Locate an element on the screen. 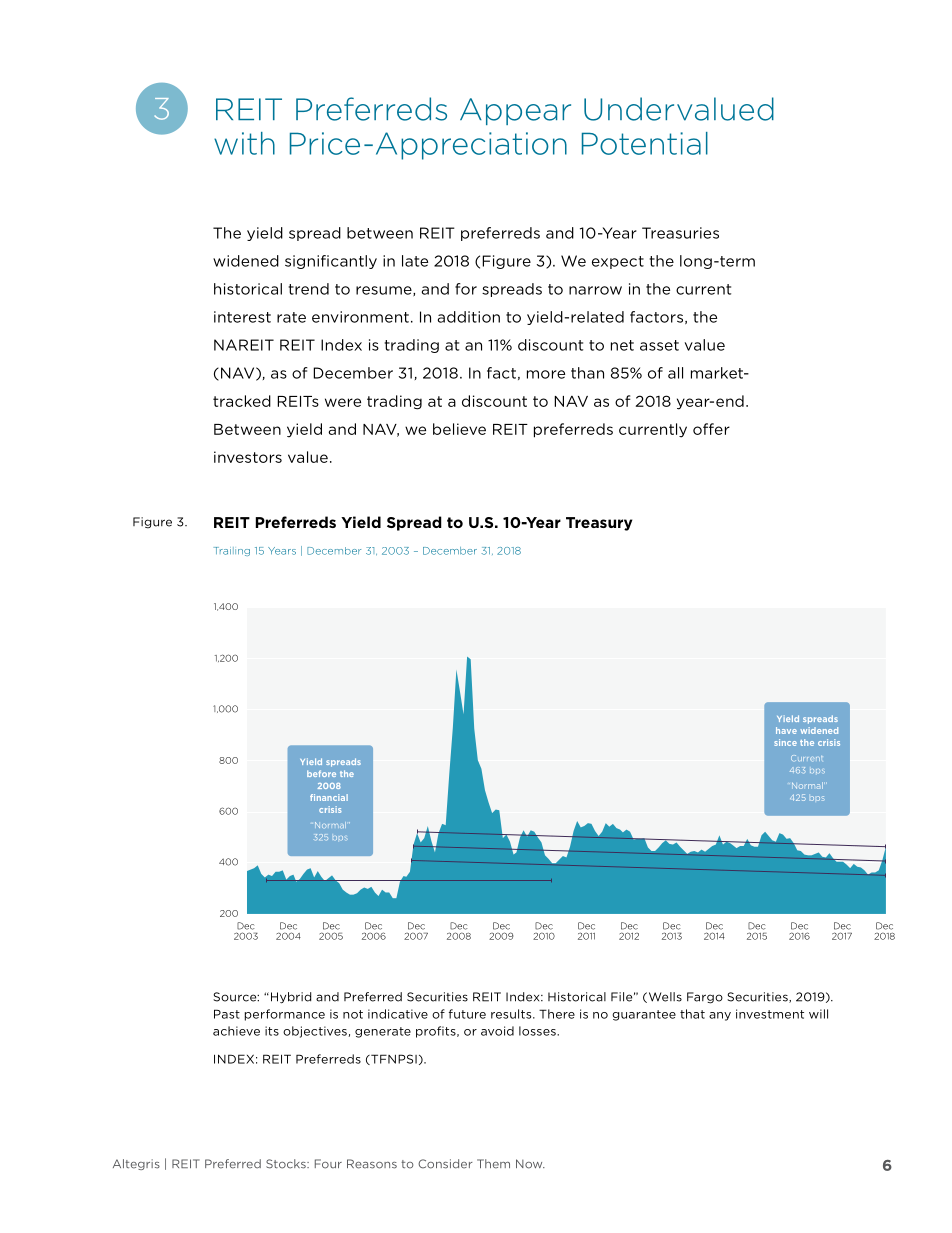 This screenshot has width=952, height=1233. financial is located at coordinates (329, 797).
